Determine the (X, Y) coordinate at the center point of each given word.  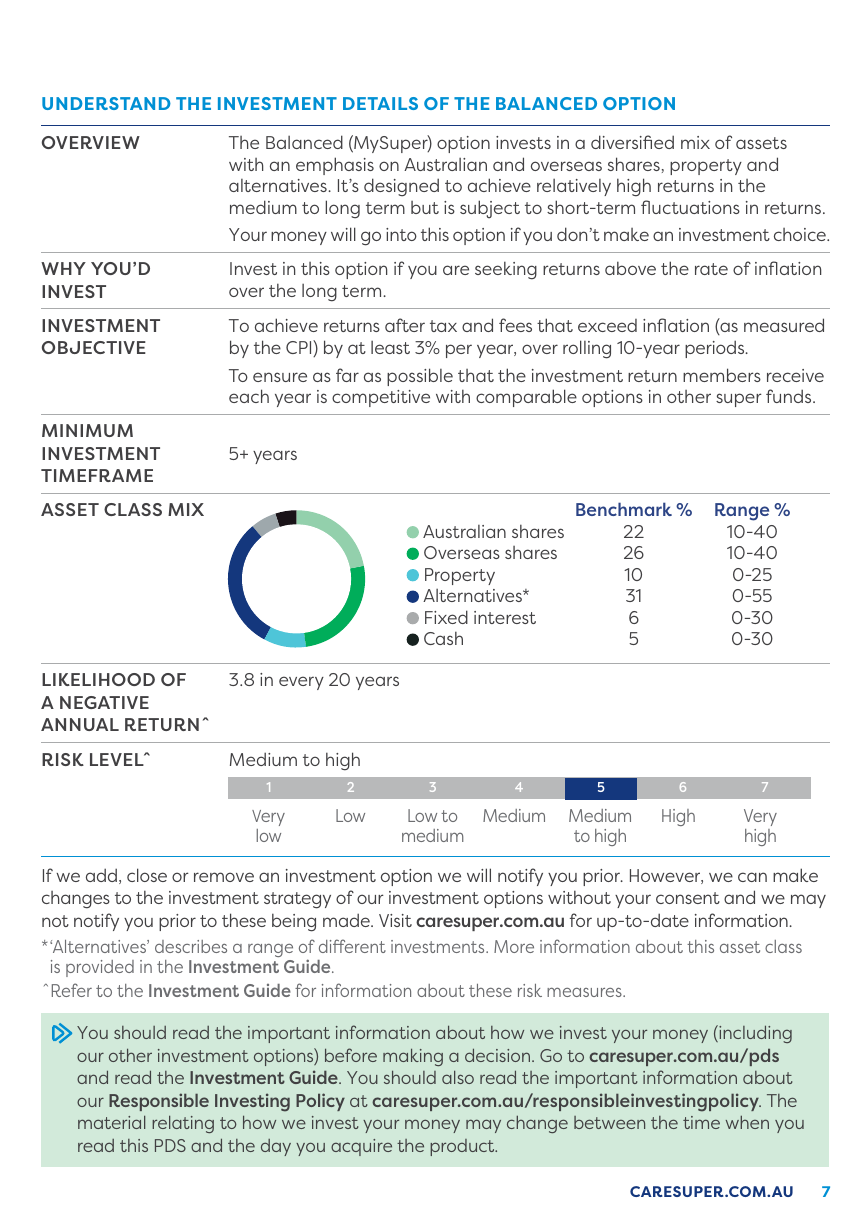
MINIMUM (87, 430)
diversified (632, 142)
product (463, 1147)
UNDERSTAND (106, 103)
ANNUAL (80, 724)
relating (183, 1124)
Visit (395, 920)
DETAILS (380, 103)
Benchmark (624, 509)
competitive (381, 398)
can (752, 877)
